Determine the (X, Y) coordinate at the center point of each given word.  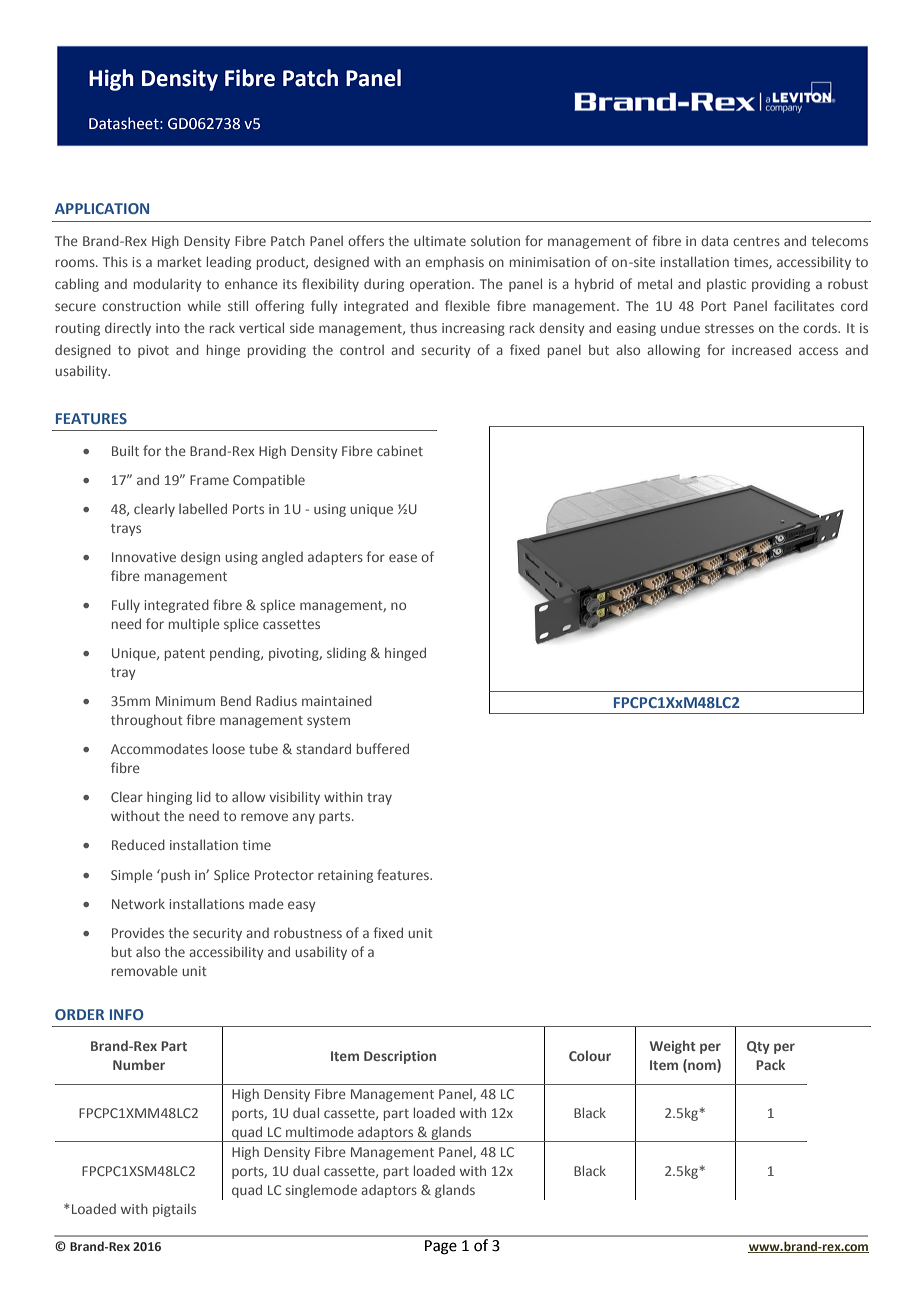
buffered (383, 748)
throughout (147, 721)
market (180, 261)
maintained (337, 700)
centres (756, 241)
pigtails (174, 1210)
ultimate (440, 240)
